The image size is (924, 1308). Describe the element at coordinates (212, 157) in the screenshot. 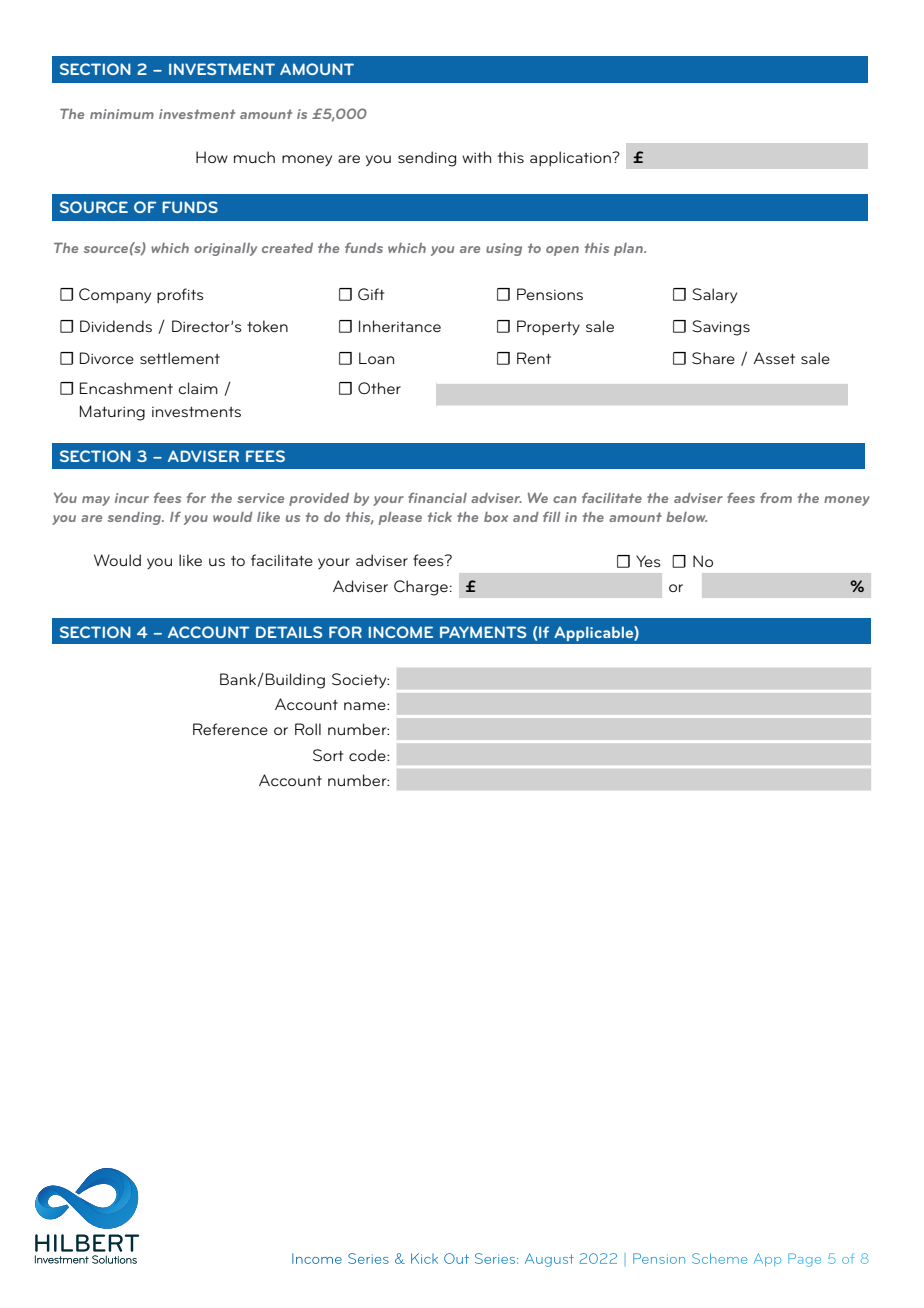

I see `How` at that location.
